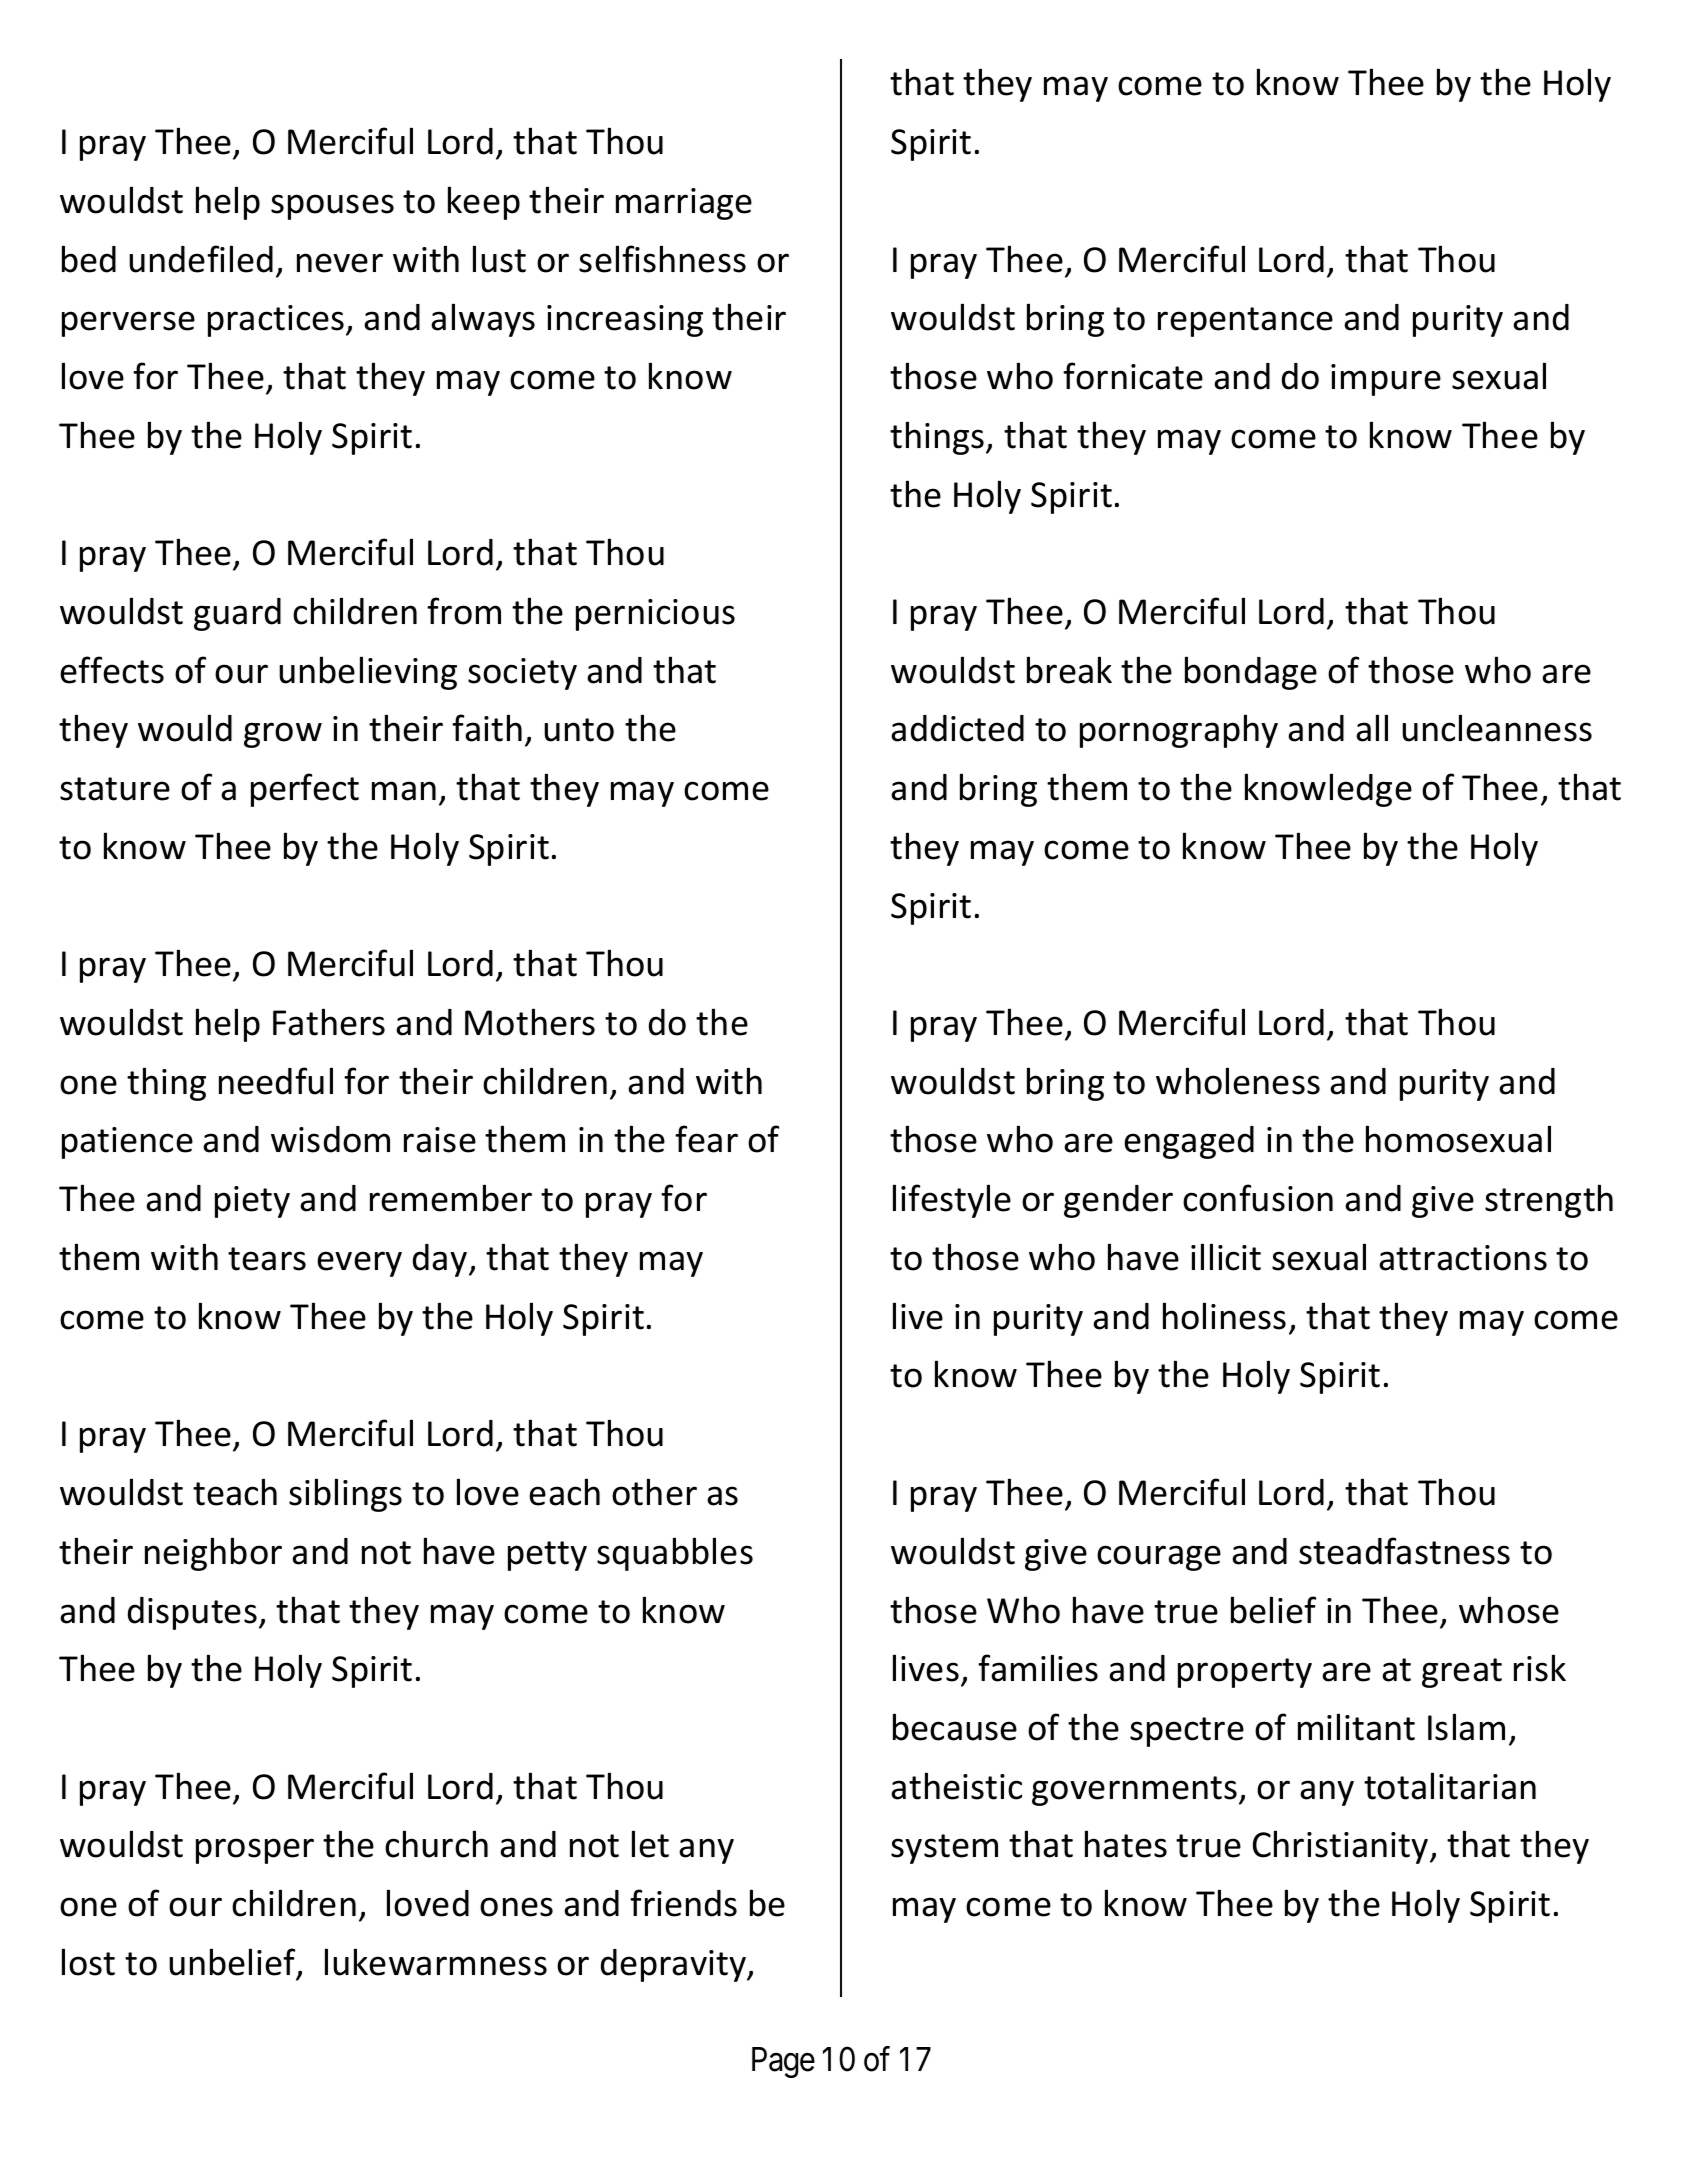 This screenshot has height=2177, width=1682. Describe the element at coordinates (662, 259) in the screenshot. I see `selfishness` at that location.
